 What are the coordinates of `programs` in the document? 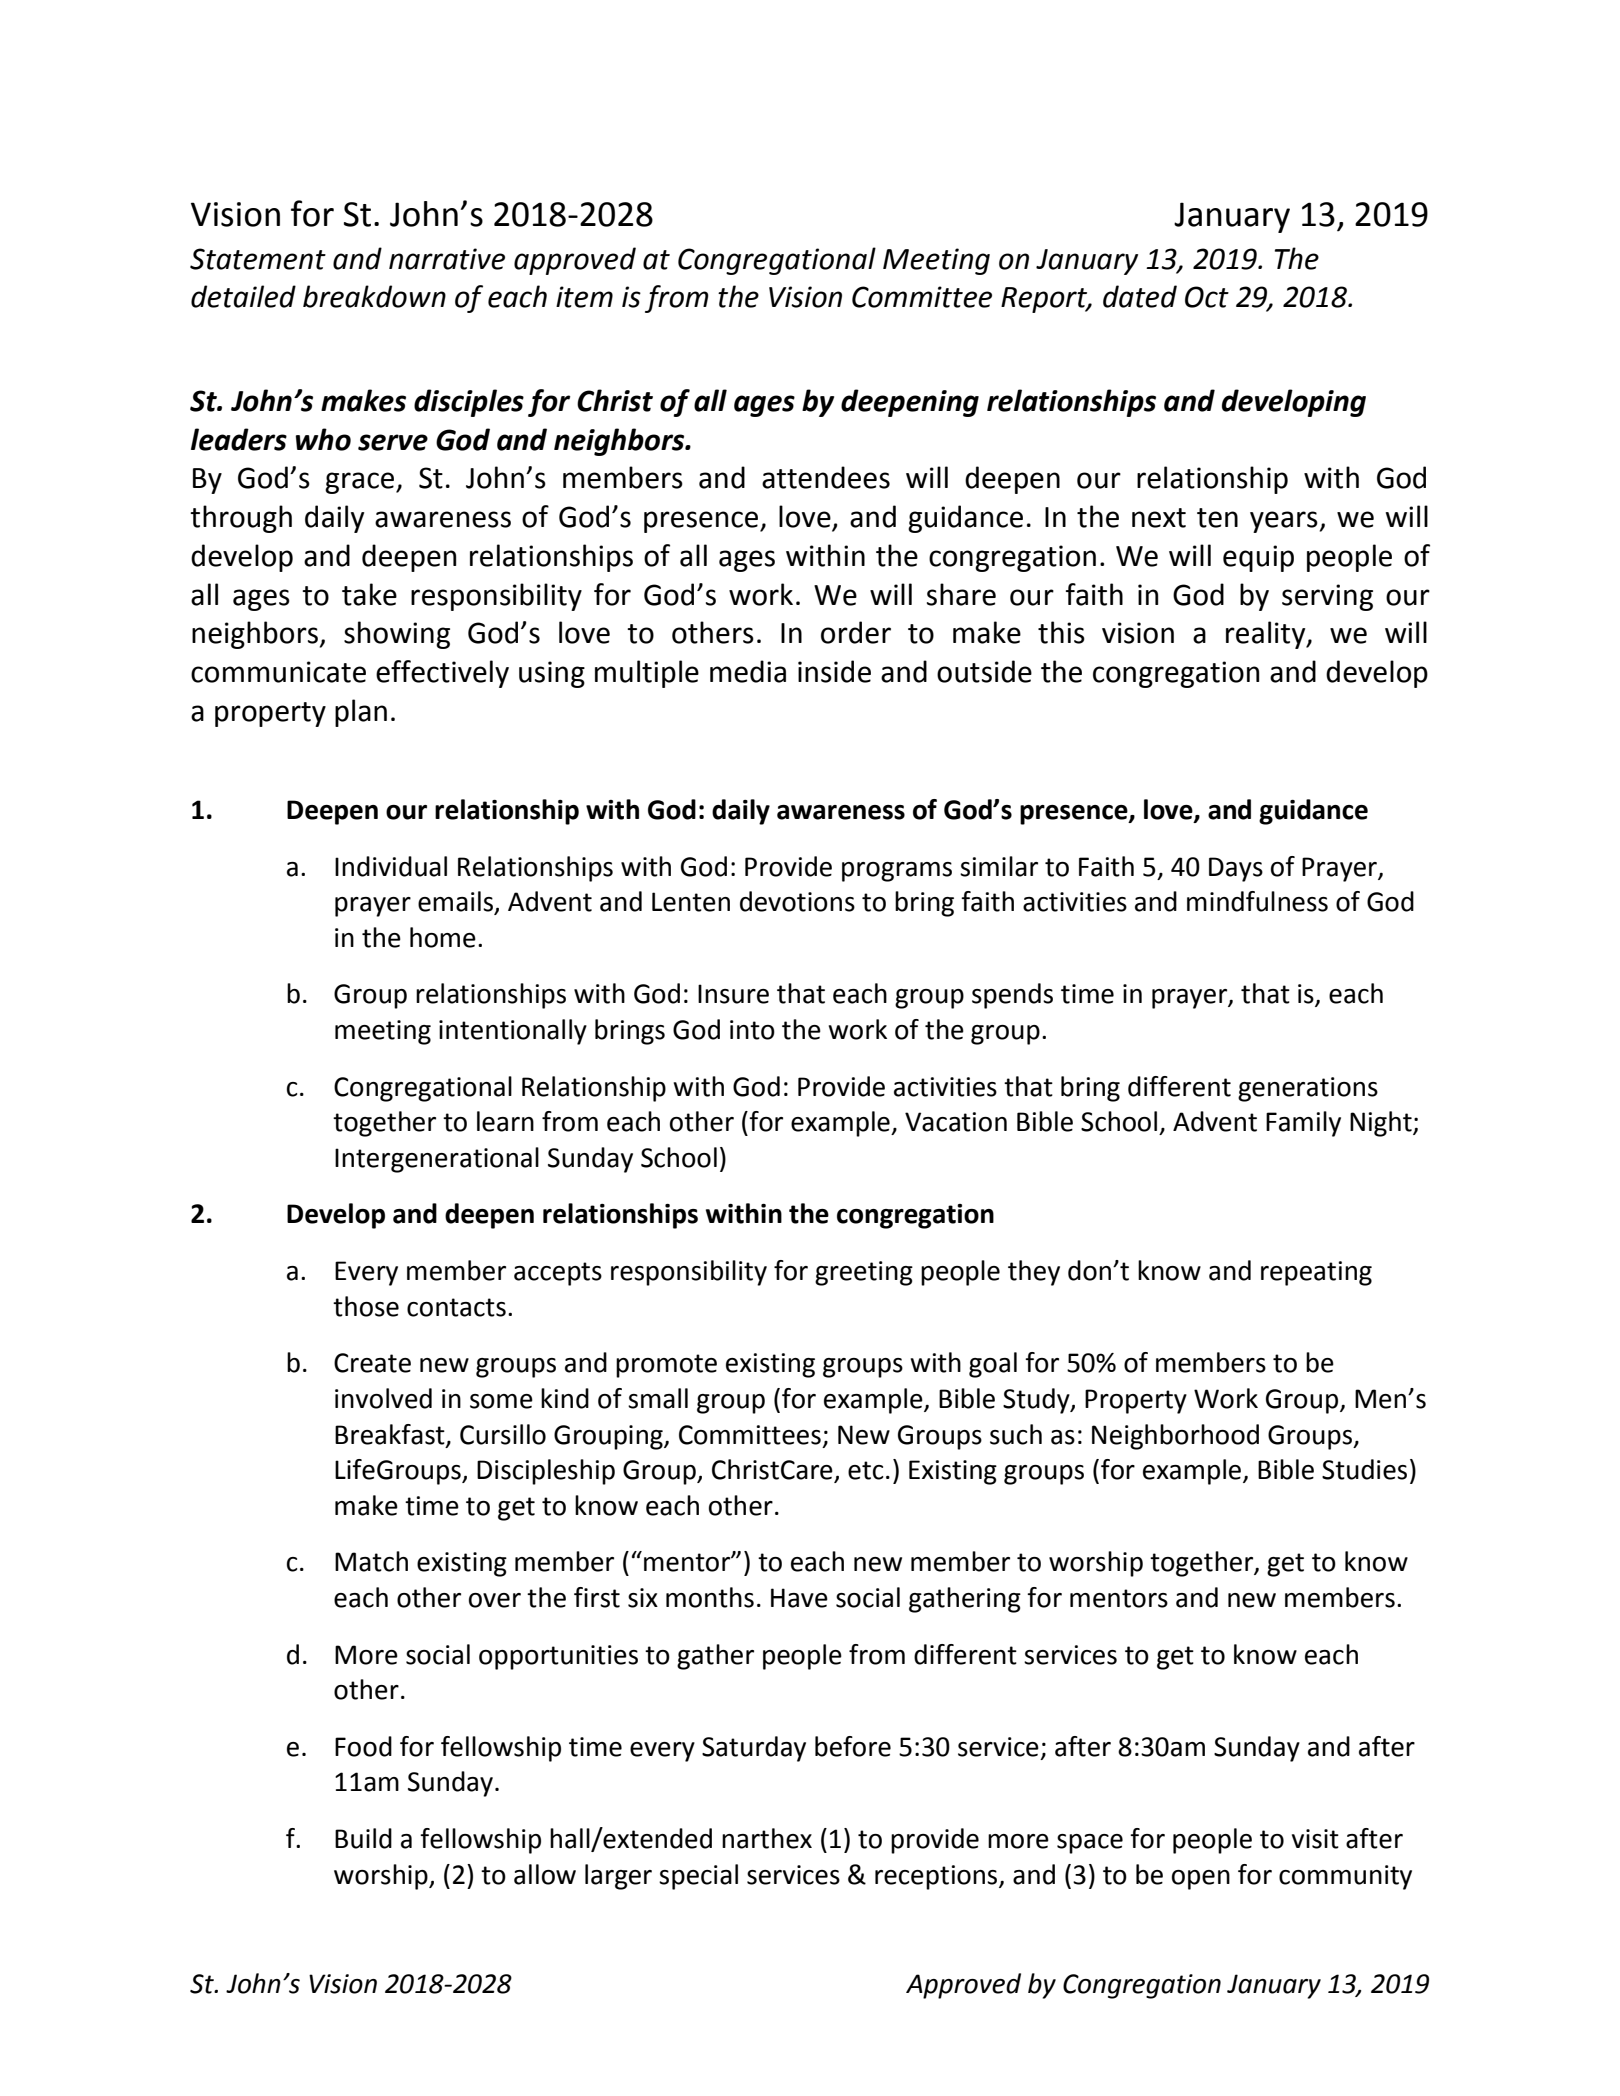 It's located at (897, 872).
